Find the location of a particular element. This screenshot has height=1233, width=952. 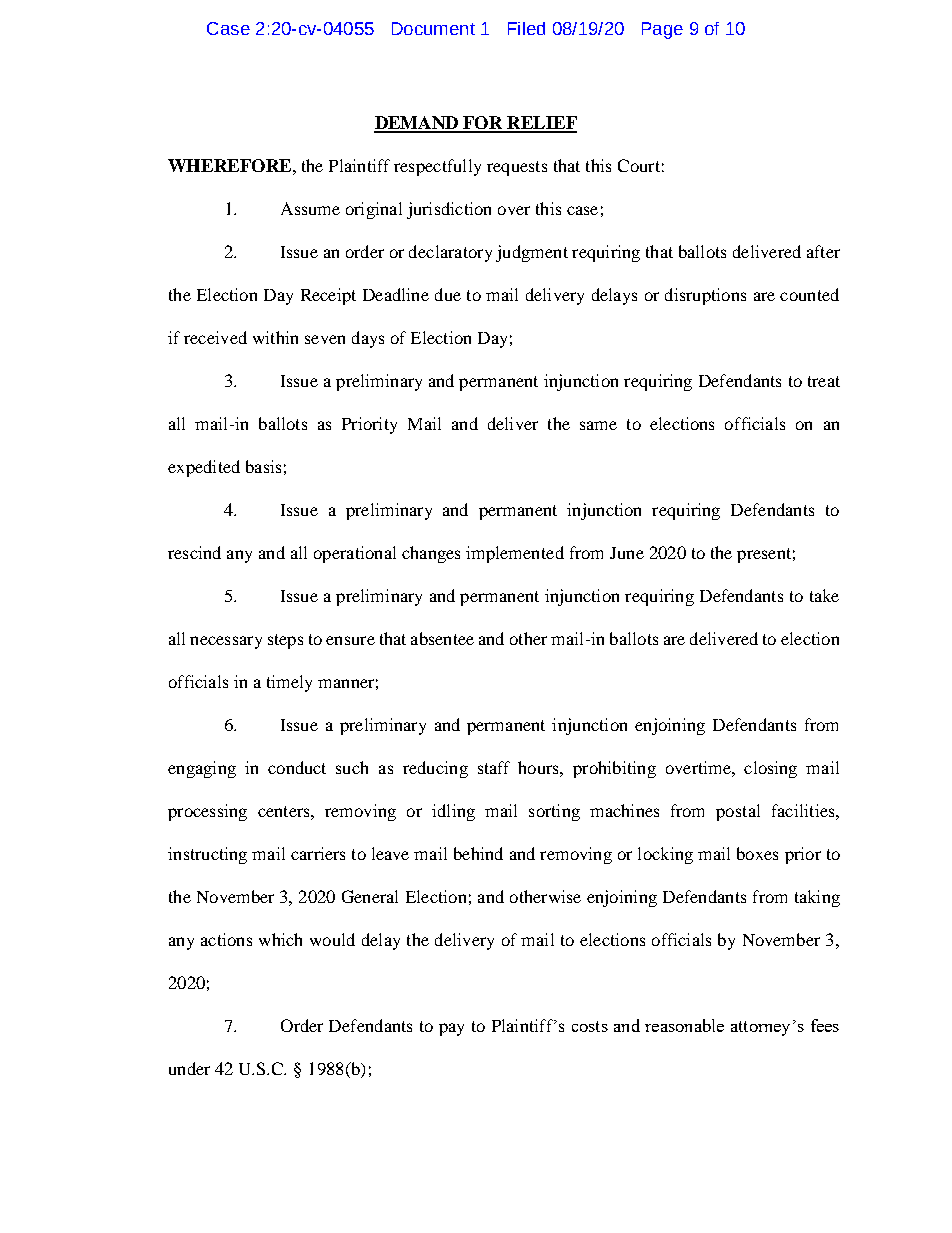

same is located at coordinates (598, 425).
